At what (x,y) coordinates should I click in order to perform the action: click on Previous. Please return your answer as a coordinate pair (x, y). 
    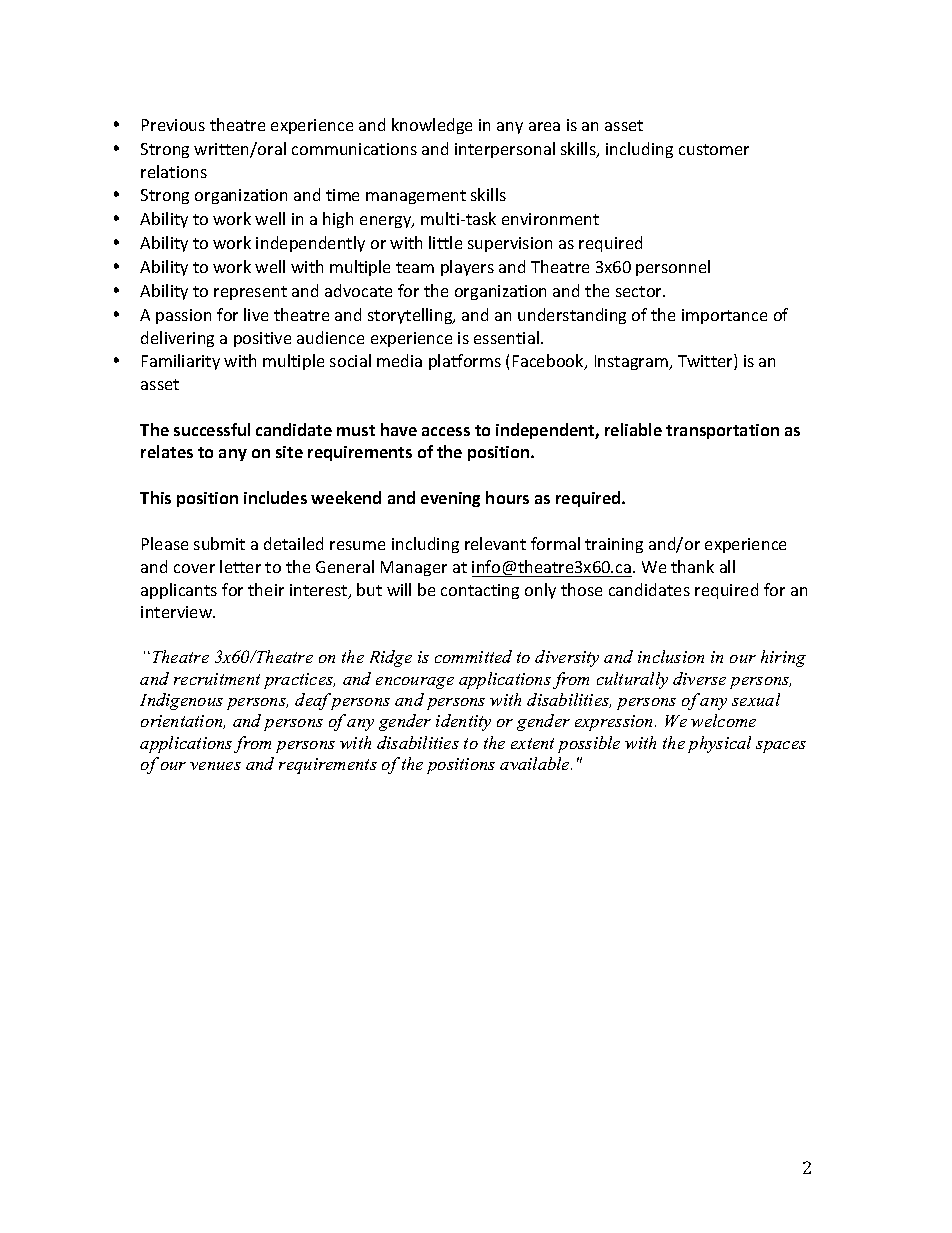
    Looking at the image, I should click on (173, 125).
